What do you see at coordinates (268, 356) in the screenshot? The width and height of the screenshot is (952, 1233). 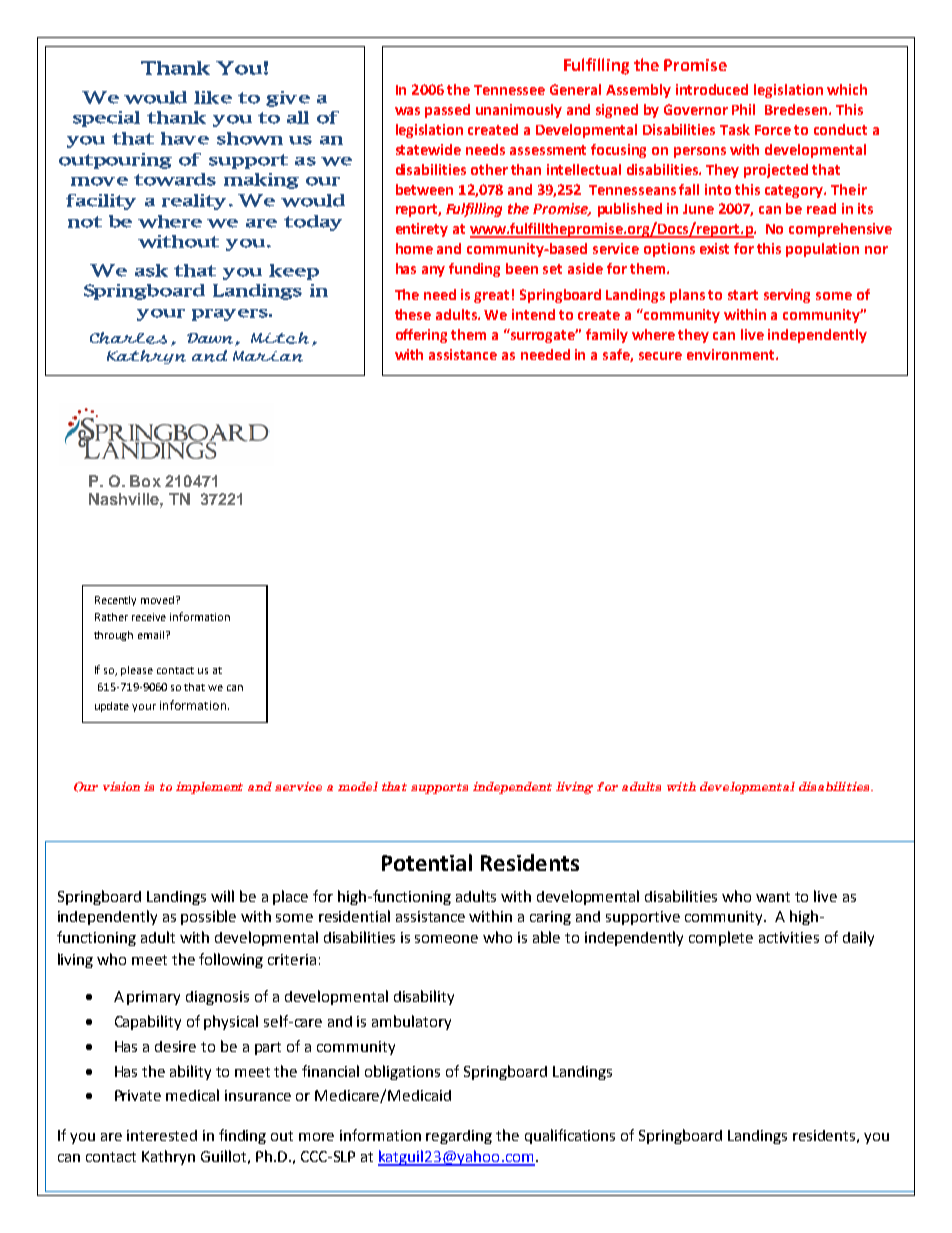 I see `Marian` at bounding box center [268, 356].
